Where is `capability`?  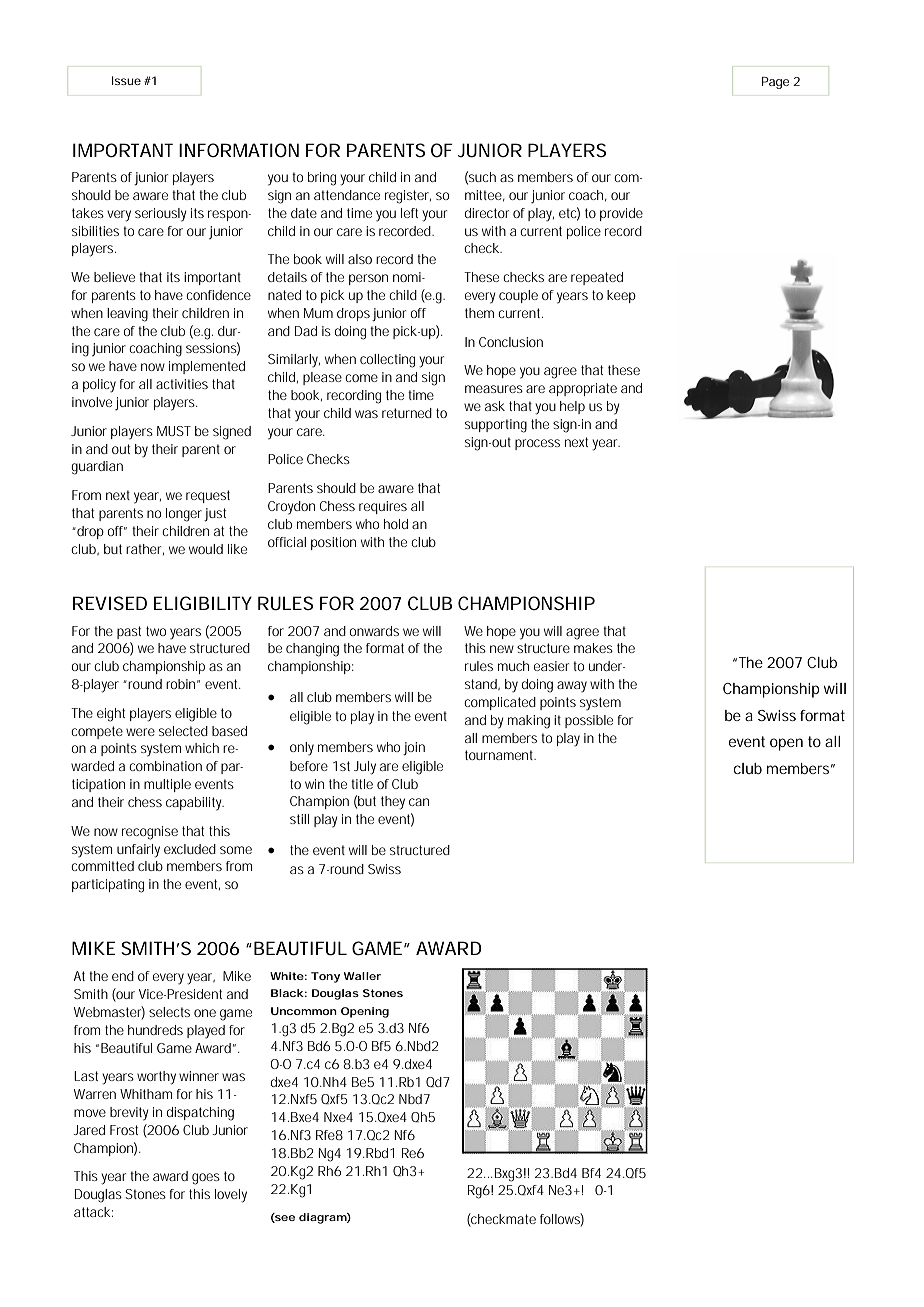 capability is located at coordinates (195, 804).
